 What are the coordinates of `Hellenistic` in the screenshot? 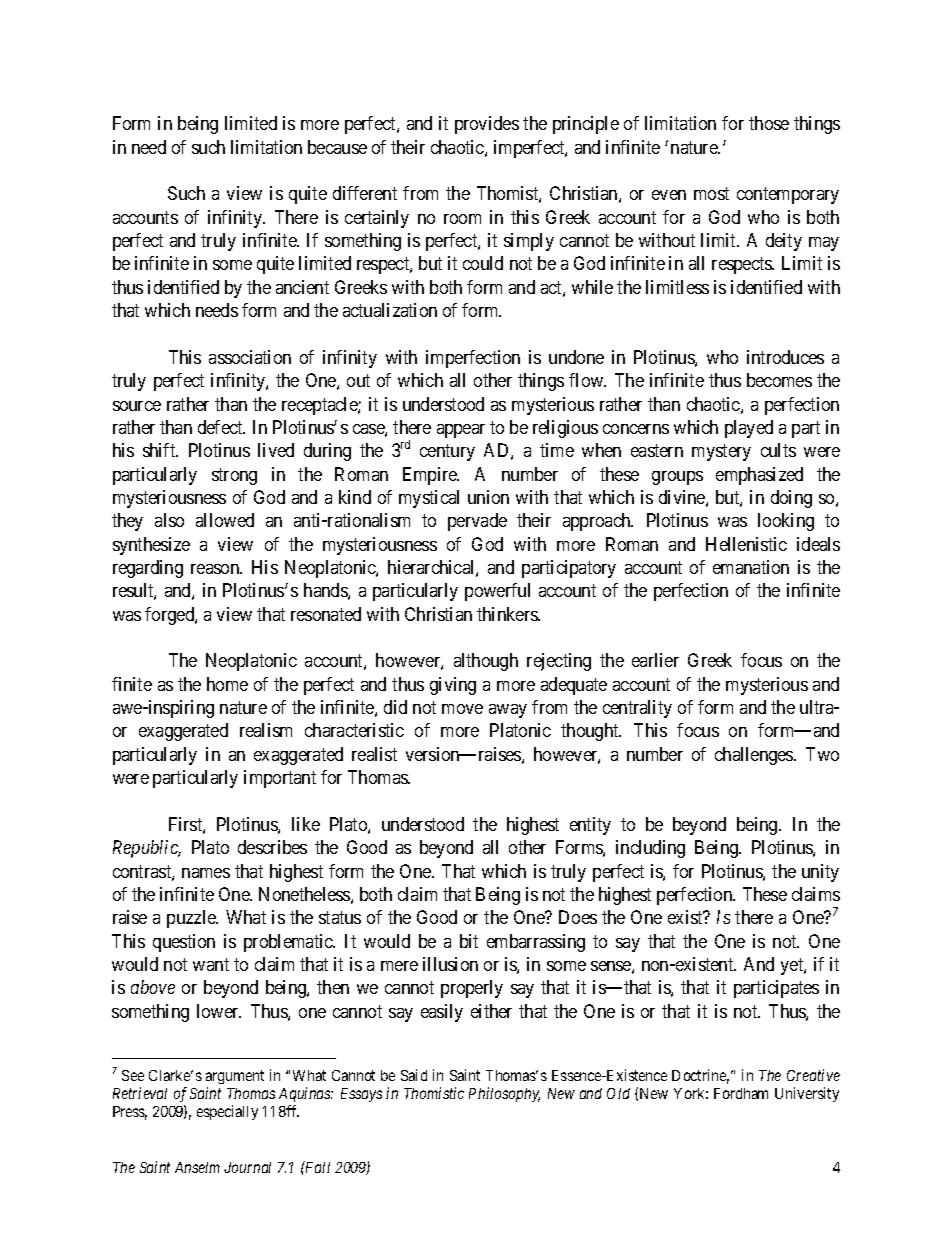 It's located at (746, 544).
